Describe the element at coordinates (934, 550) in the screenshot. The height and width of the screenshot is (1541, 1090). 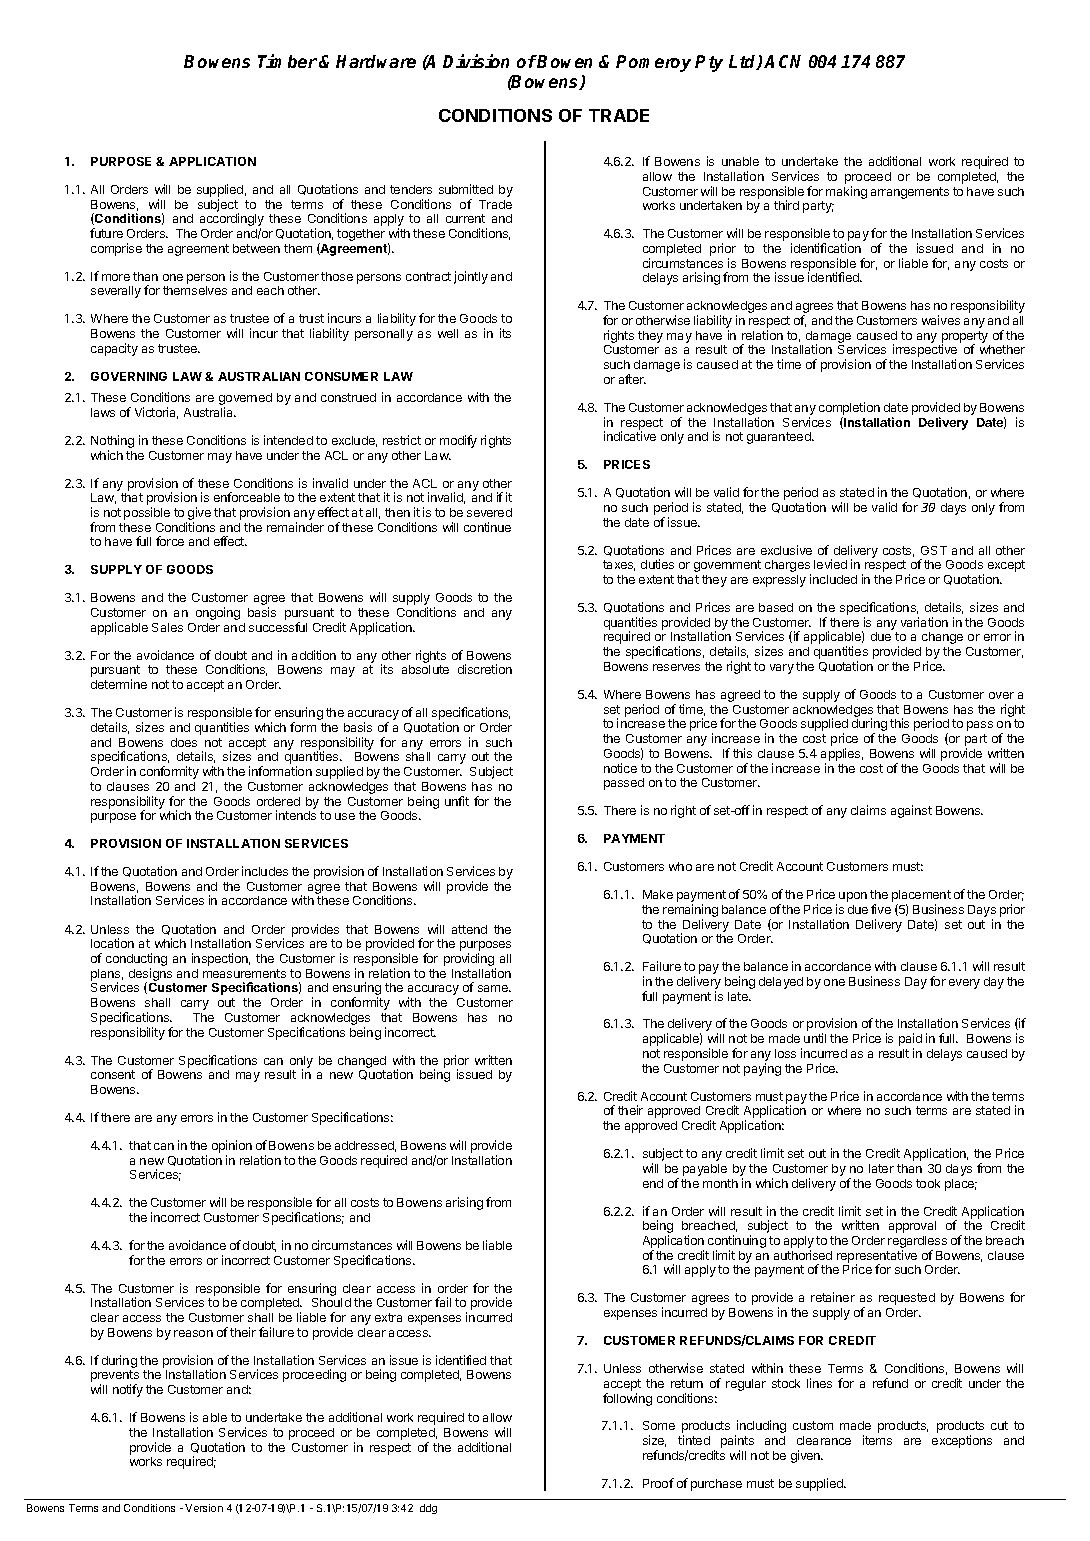
I see `GST` at that location.
